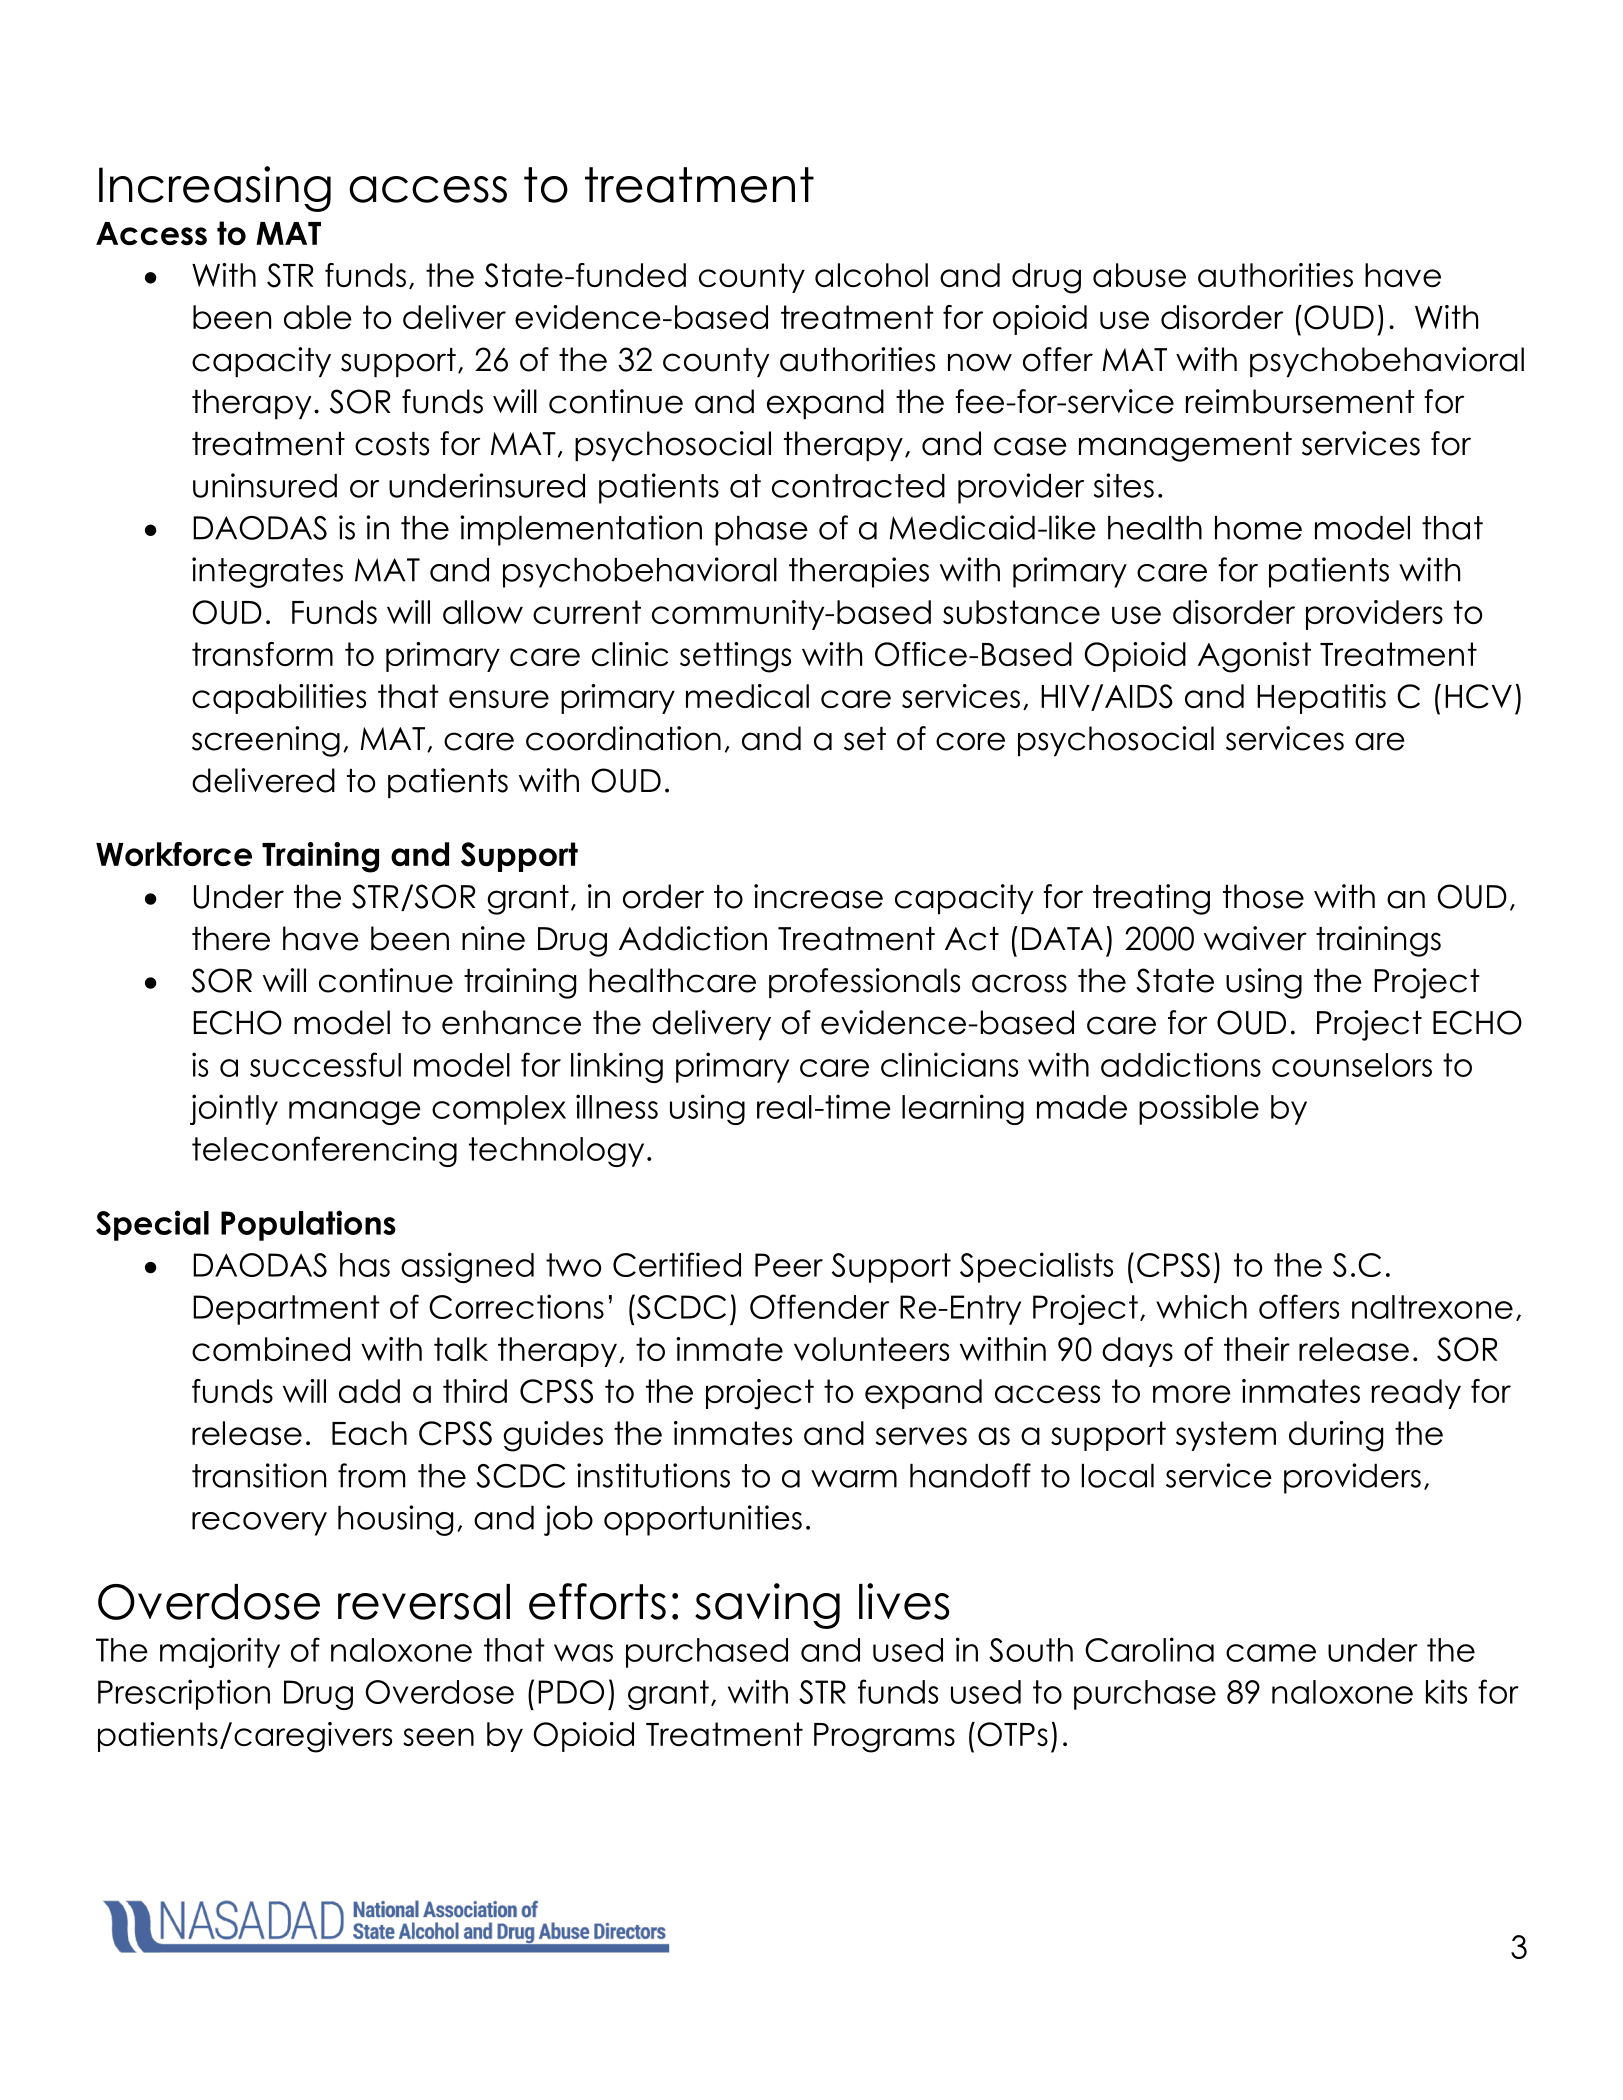 Image resolution: width=1623 pixels, height=2100 pixels. What do you see at coordinates (1139, 275) in the screenshot?
I see `abuse` at bounding box center [1139, 275].
